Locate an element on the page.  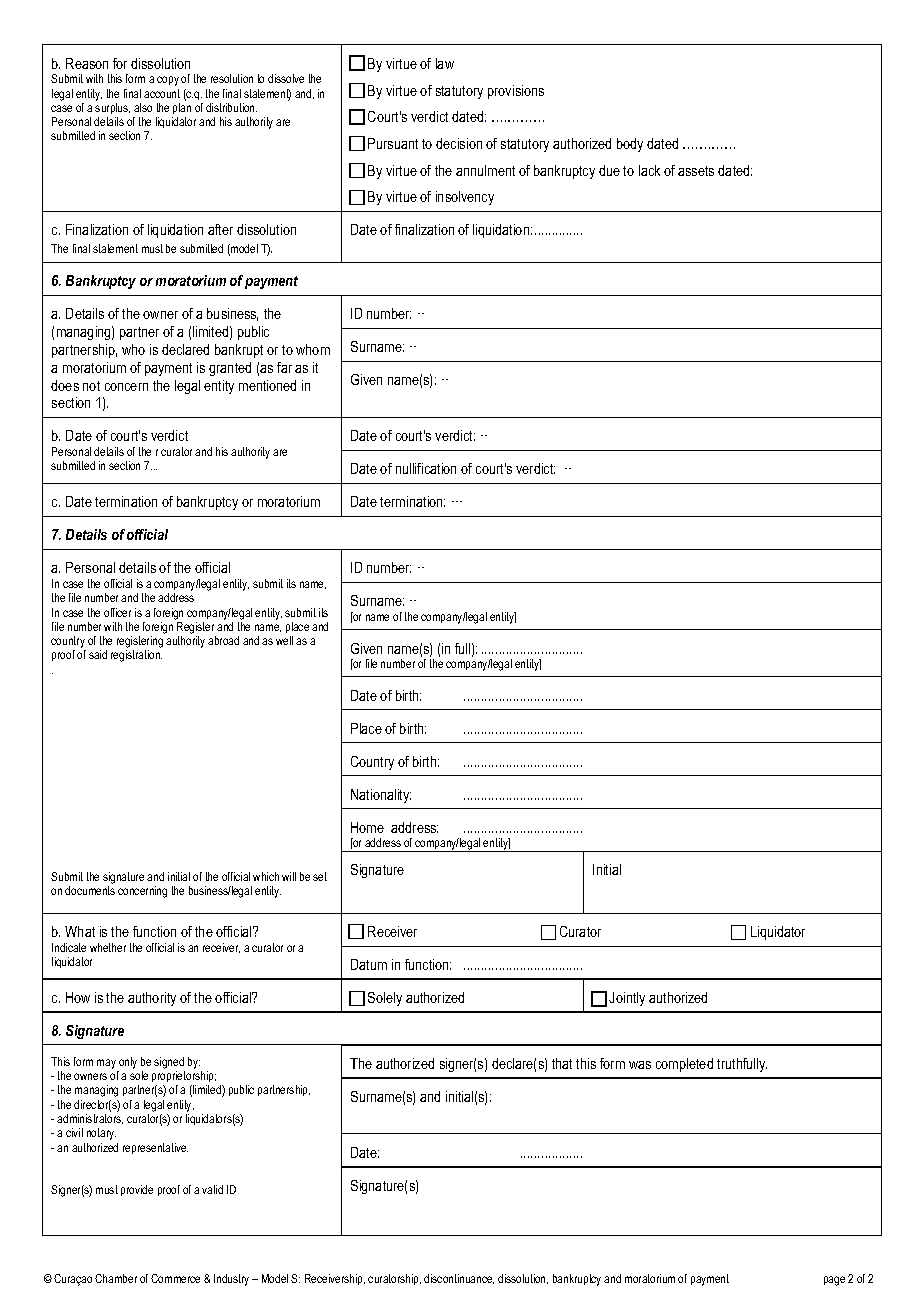
Home is located at coordinates (367, 827).
